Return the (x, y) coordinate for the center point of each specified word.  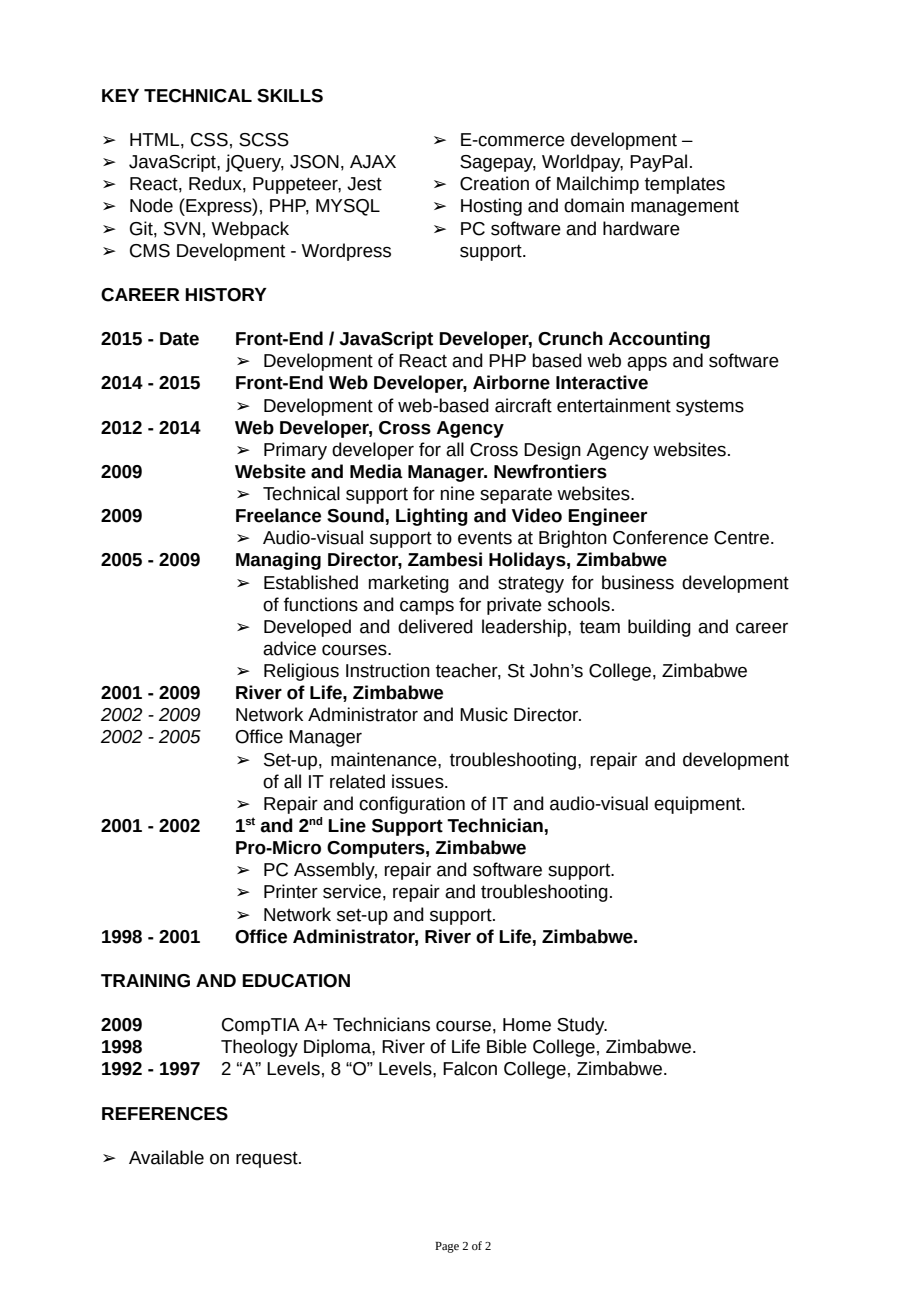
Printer (291, 891)
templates (685, 185)
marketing (409, 584)
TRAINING (145, 981)
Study (582, 1026)
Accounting (659, 340)
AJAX (373, 162)
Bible (507, 1046)
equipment (698, 805)
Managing (278, 561)
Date (179, 339)
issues (419, 781)
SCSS (264, 140)
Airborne (511, 382)
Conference (660, 537)
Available (166, 1157)
